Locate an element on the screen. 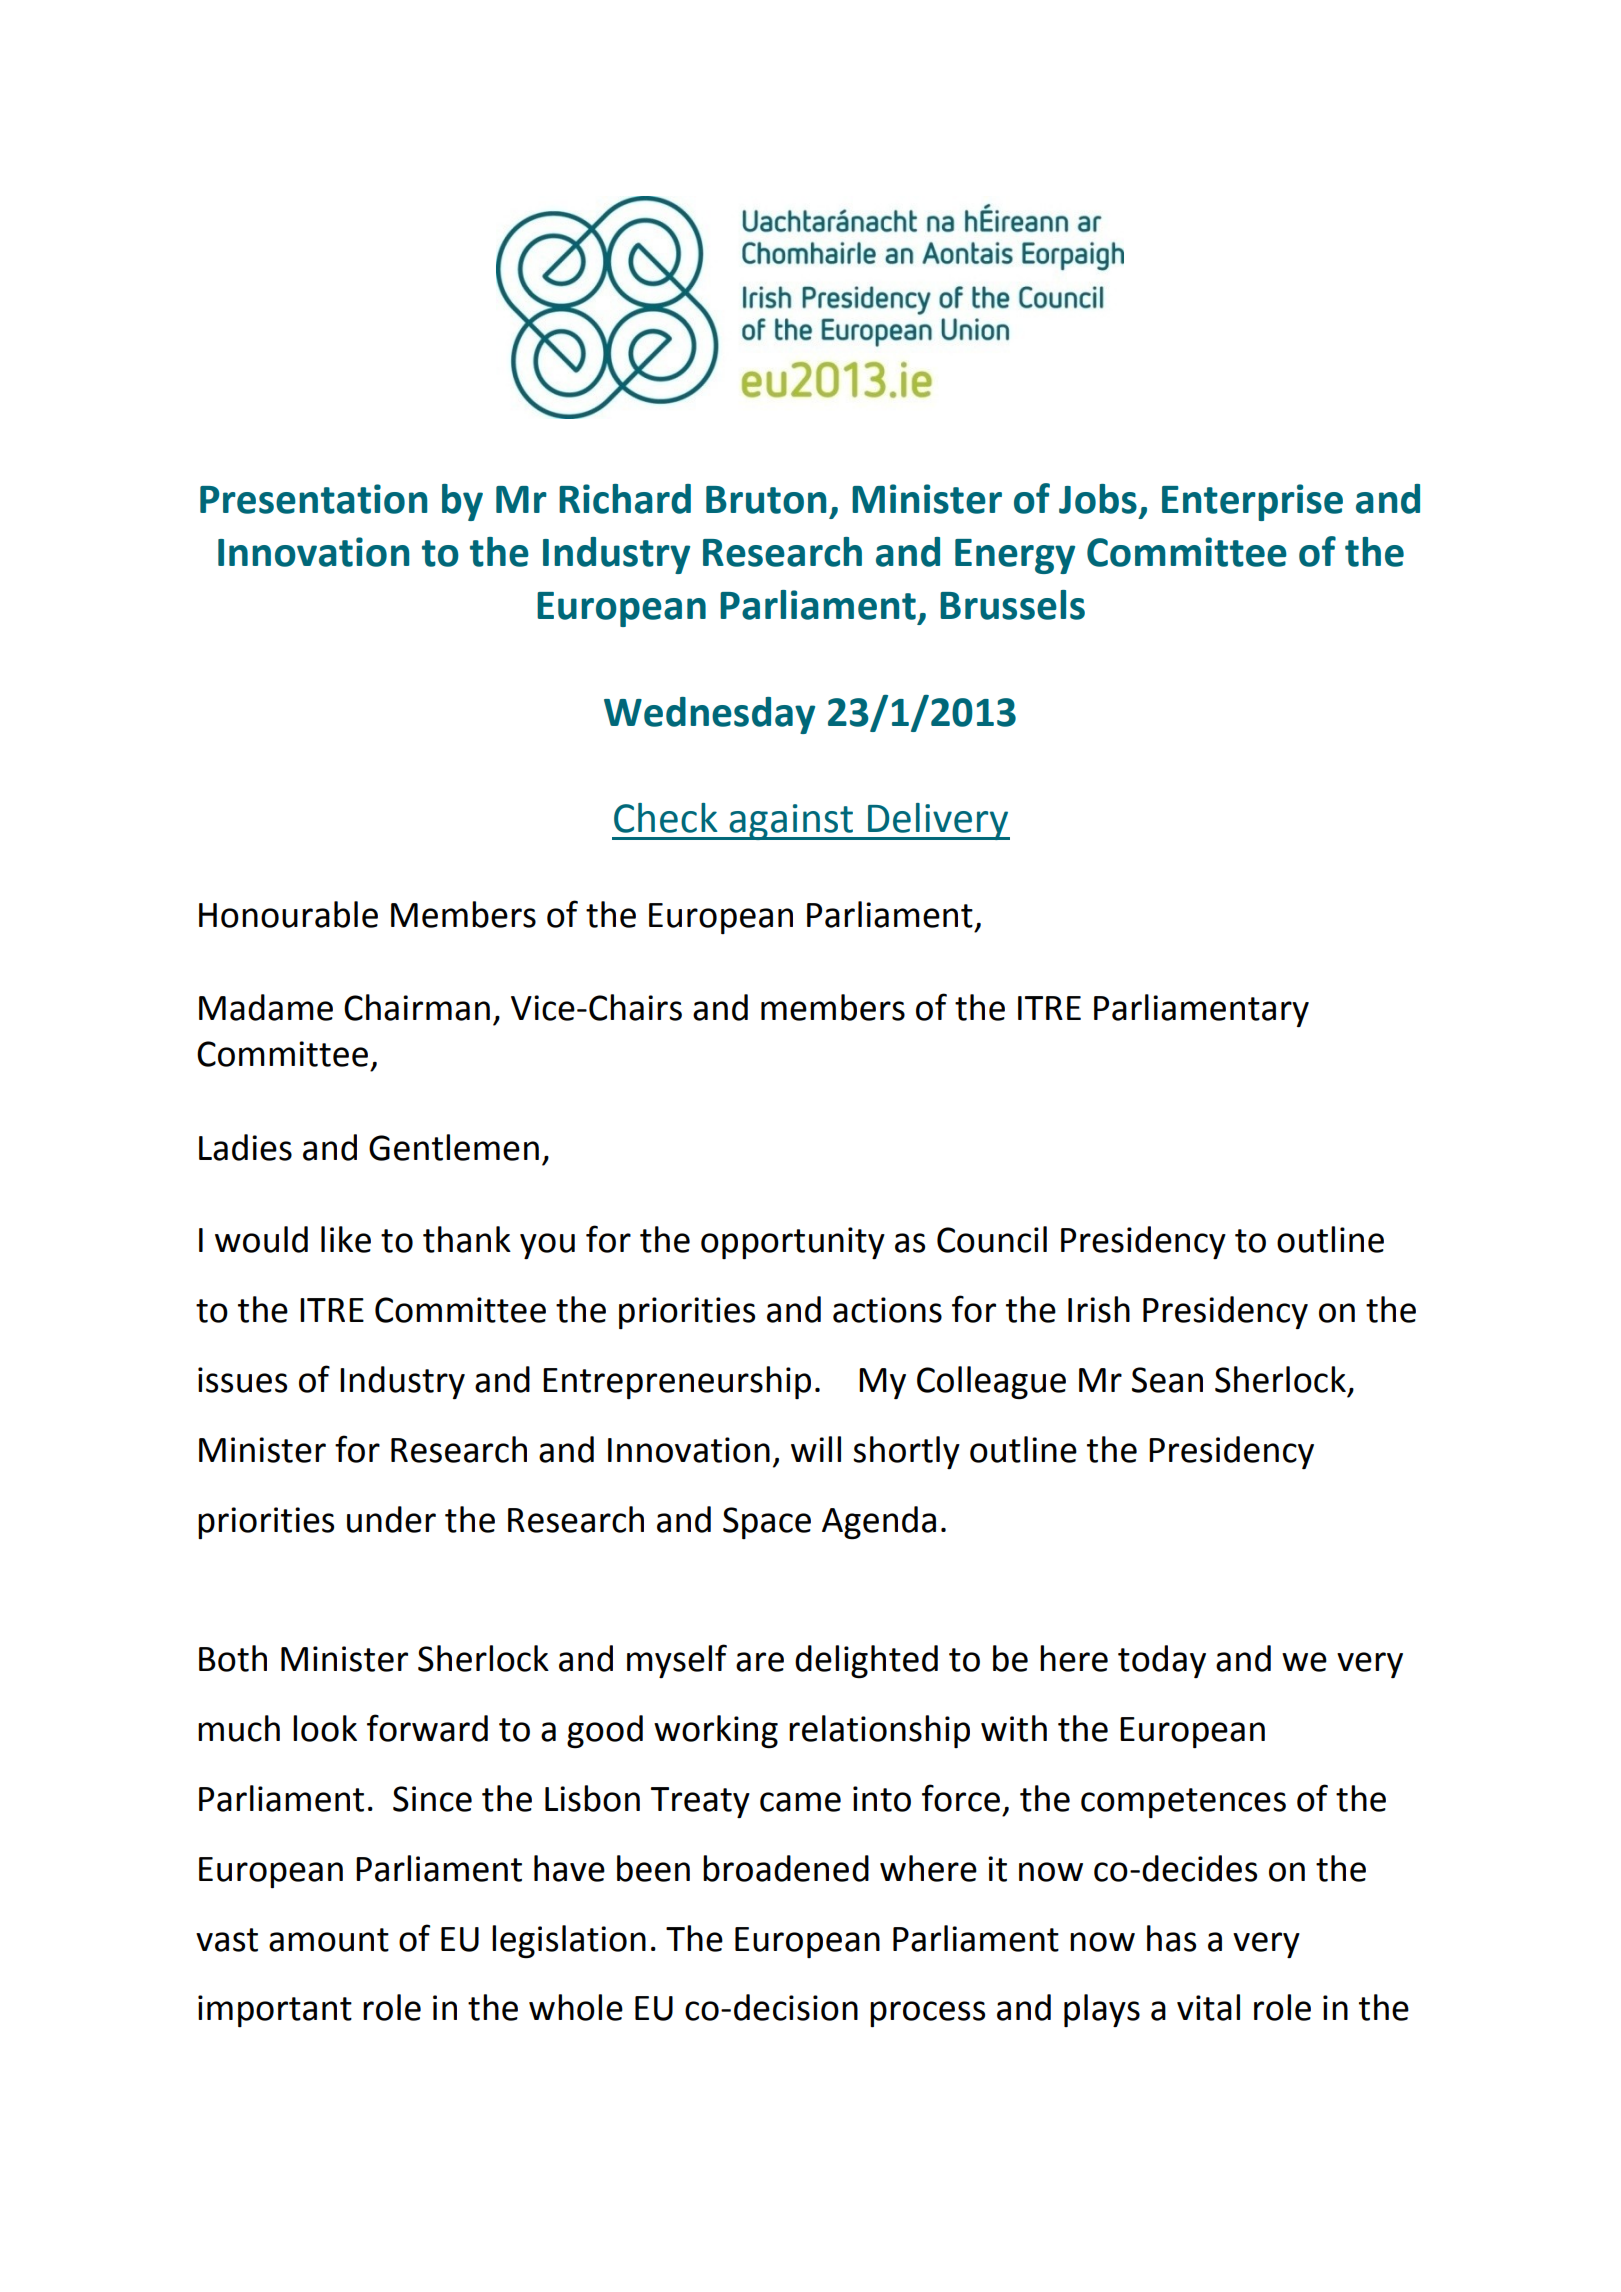  Jobs is located at coordinates (1098, 499).
